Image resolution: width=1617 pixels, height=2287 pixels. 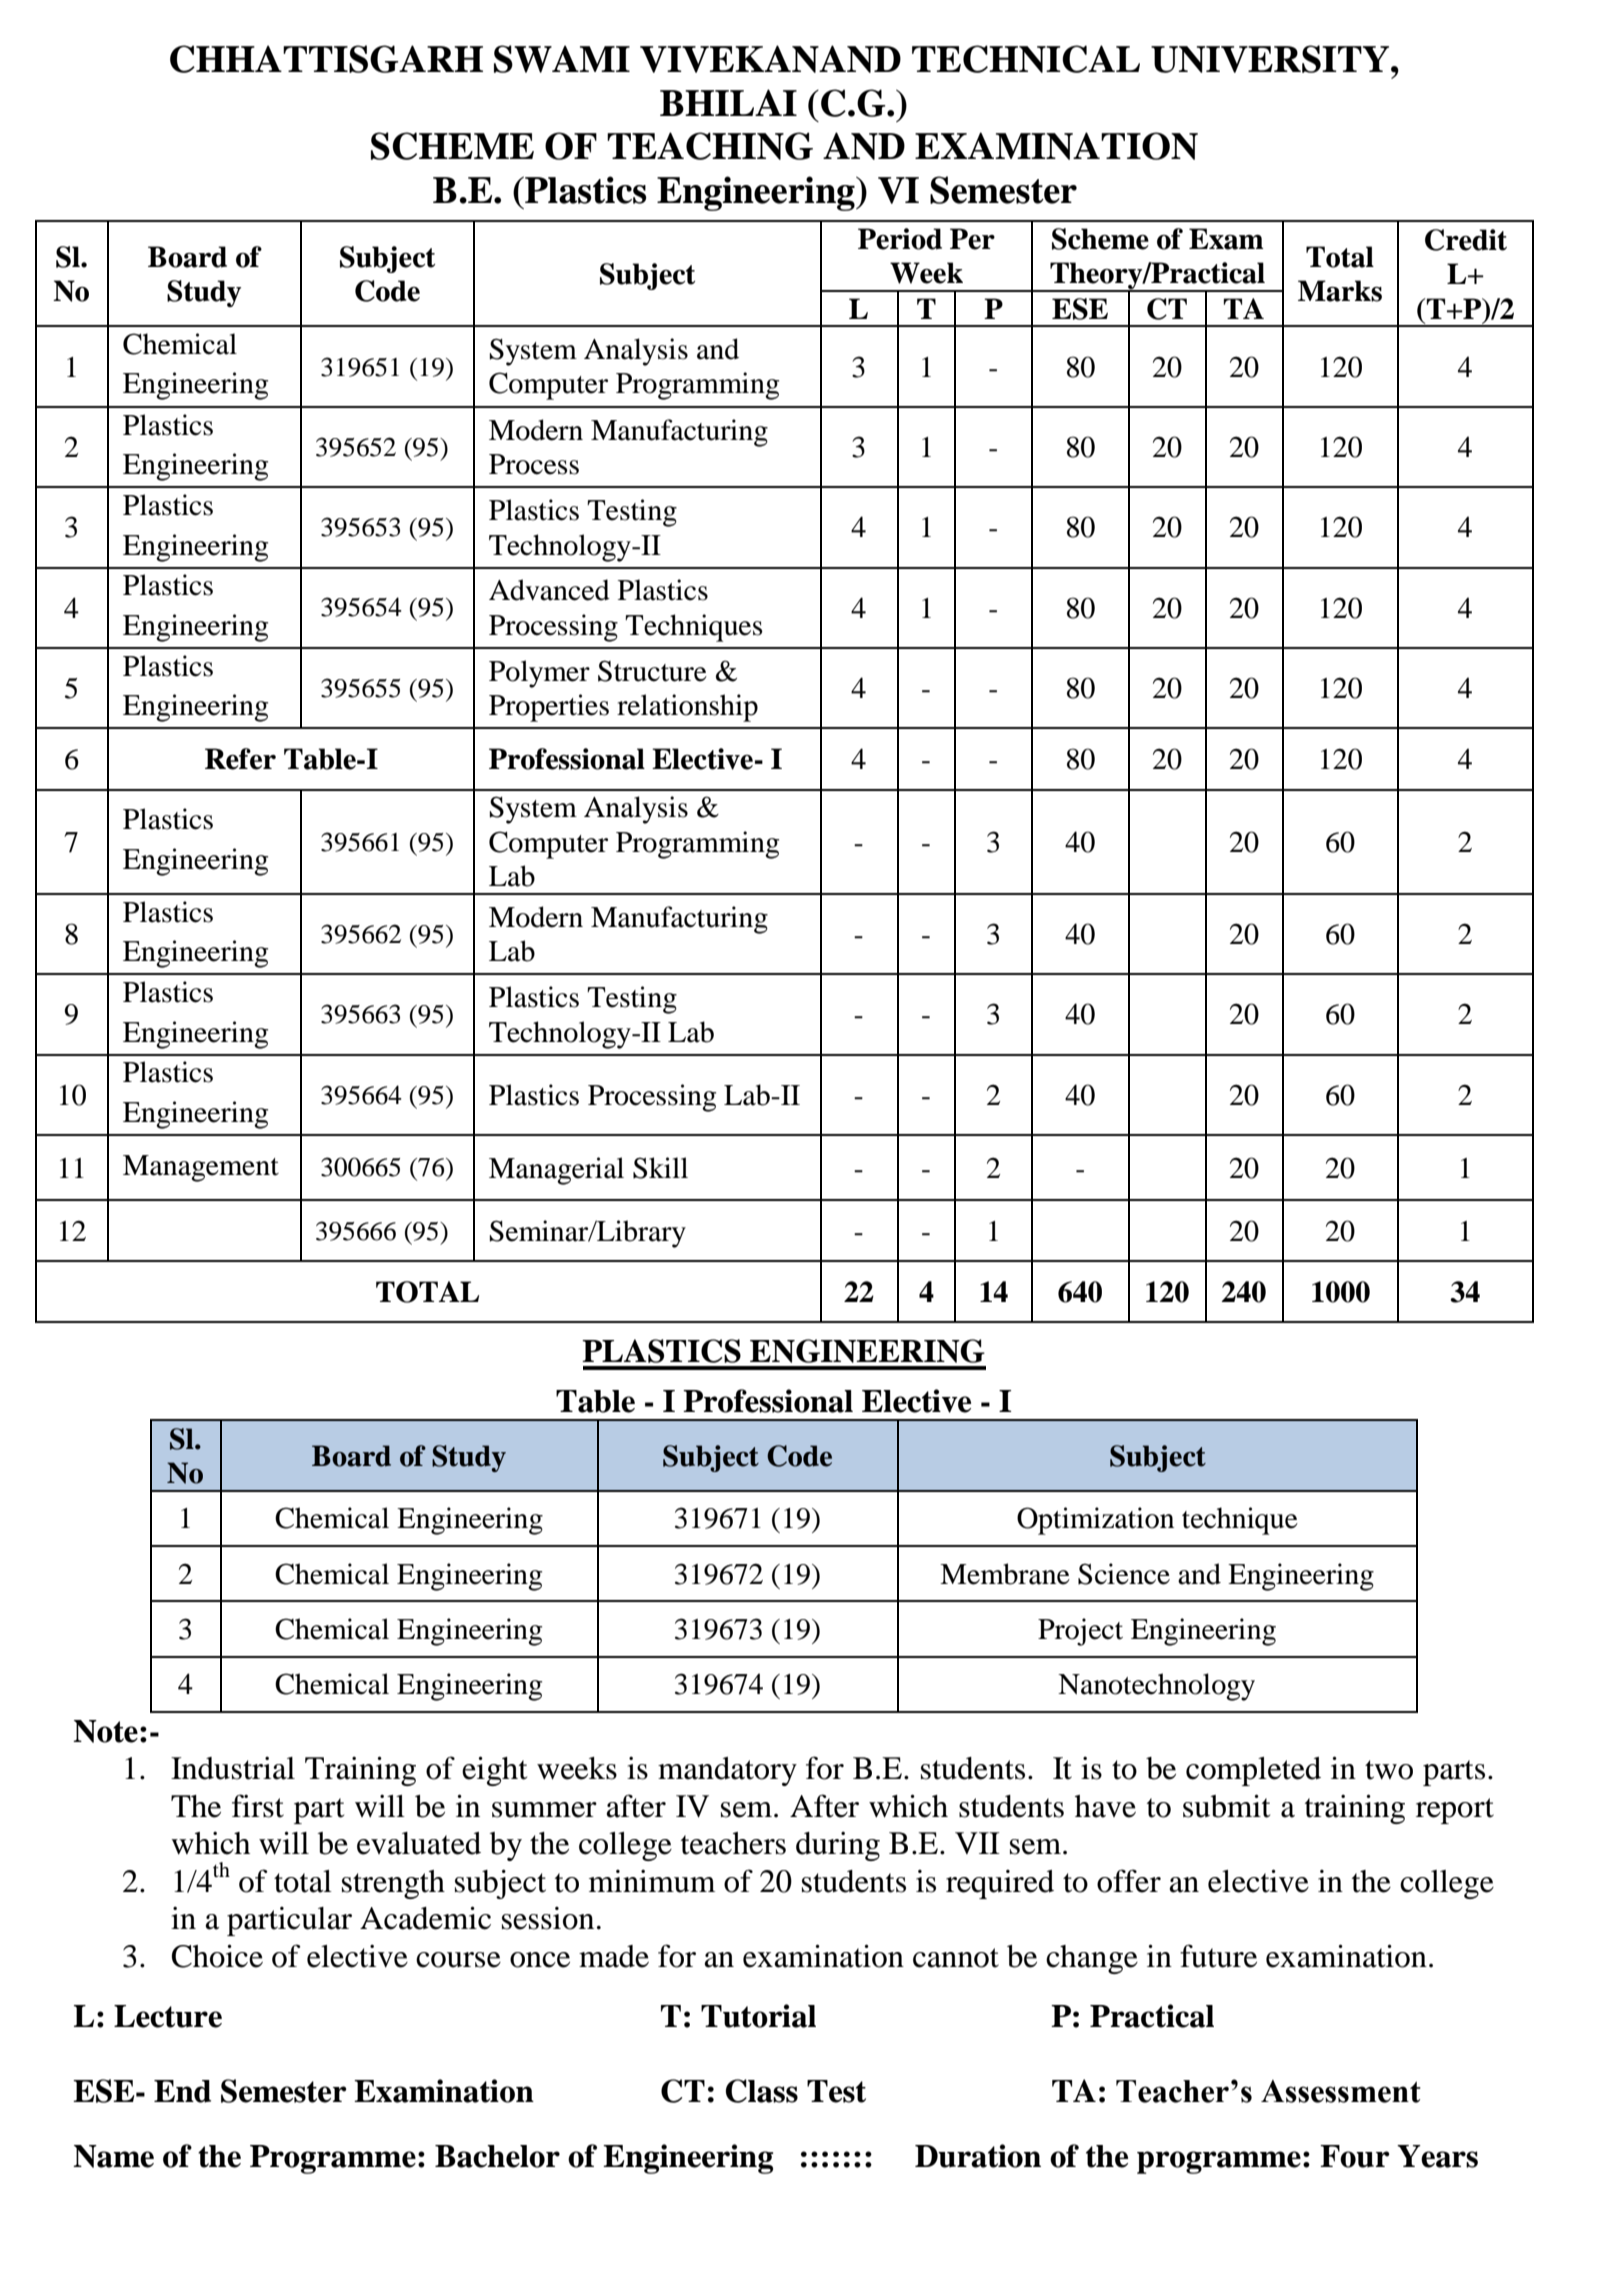 I want to click on CHHATTISGARH, so click(x=326, y=59).
